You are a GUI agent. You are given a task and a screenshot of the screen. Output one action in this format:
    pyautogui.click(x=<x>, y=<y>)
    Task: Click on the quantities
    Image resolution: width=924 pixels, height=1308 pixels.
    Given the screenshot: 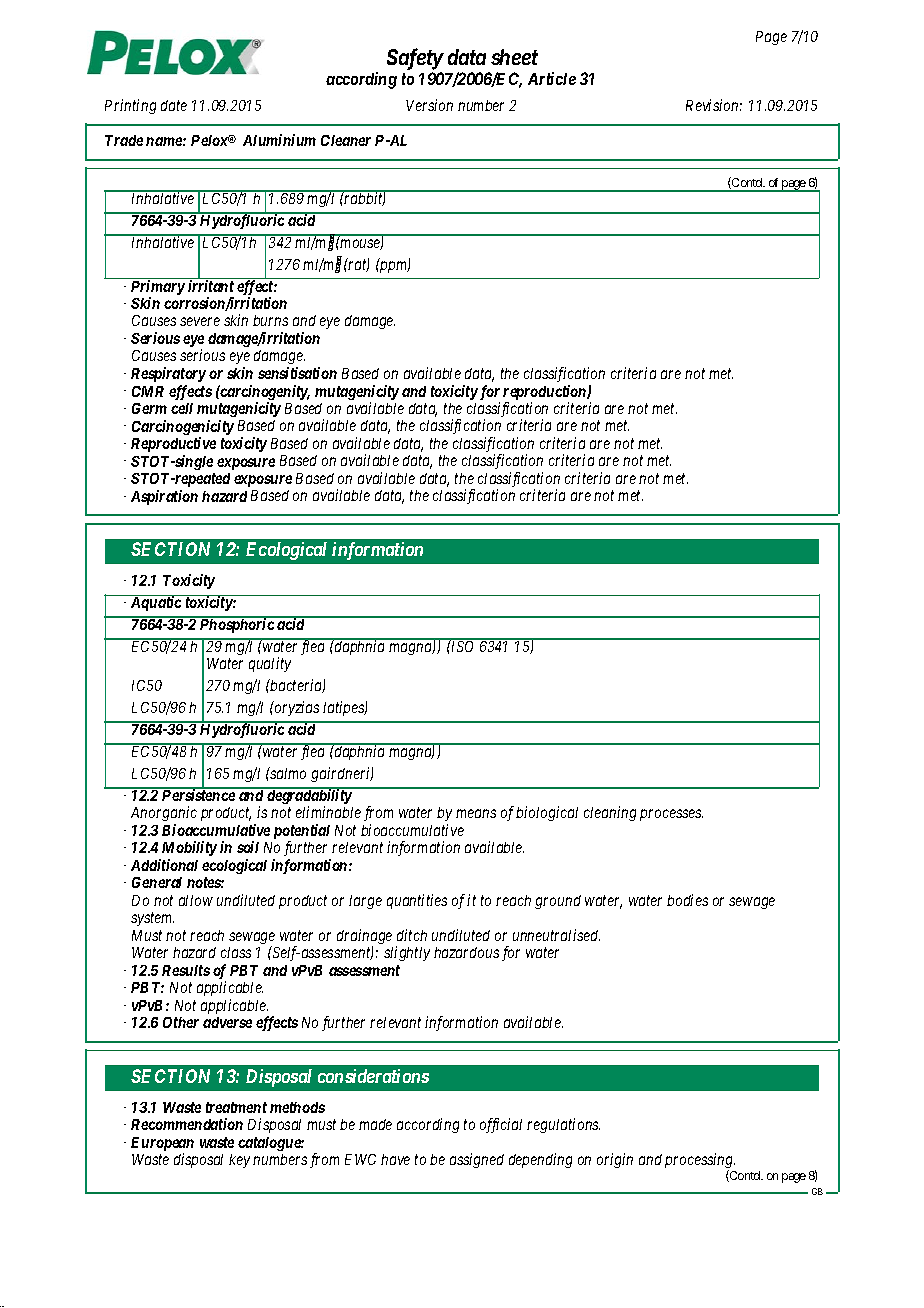 What is the action you would take?
    pyautogui.click(x=417, y=901)
